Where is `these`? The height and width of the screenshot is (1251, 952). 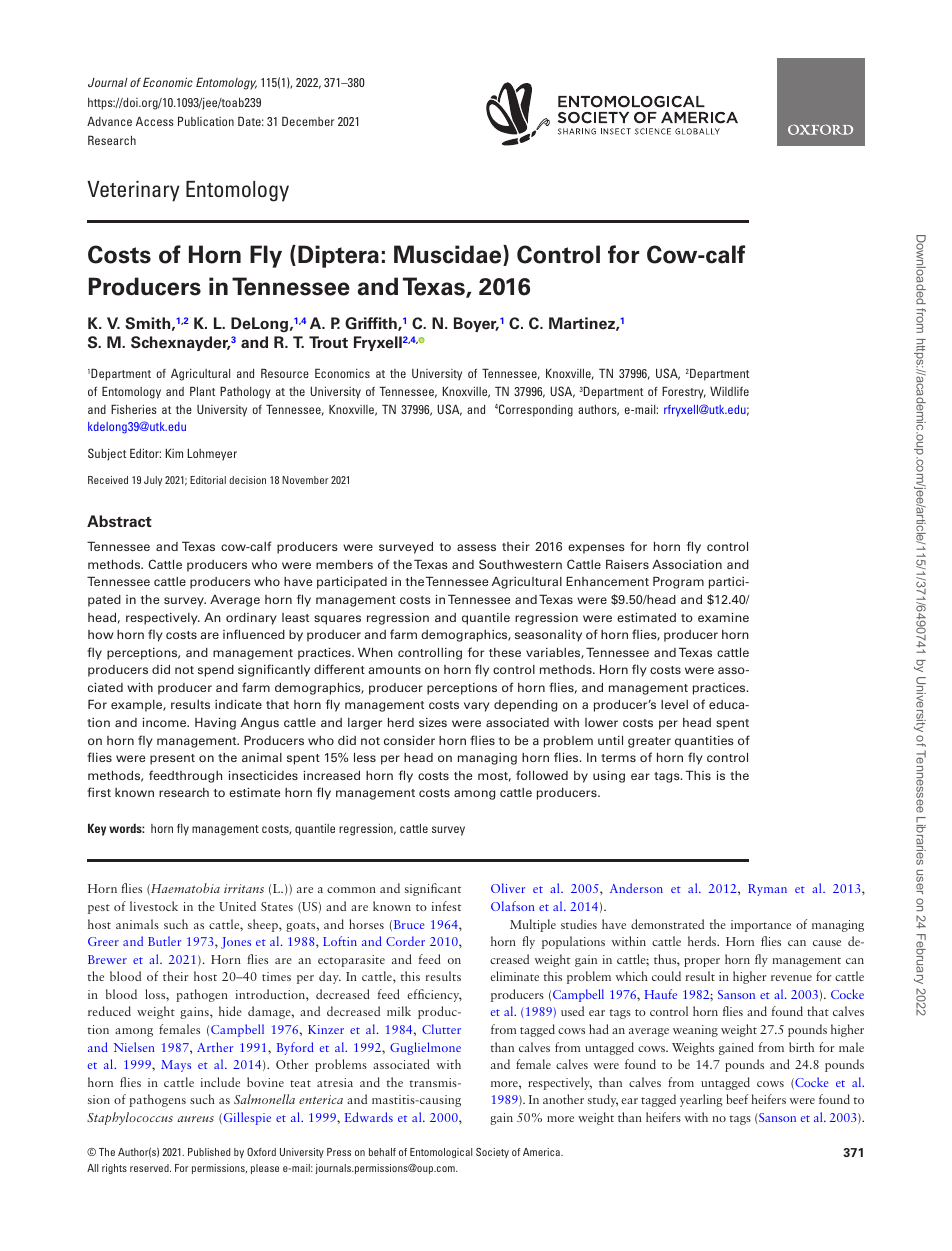
these is located at coordinates (505, 652).
